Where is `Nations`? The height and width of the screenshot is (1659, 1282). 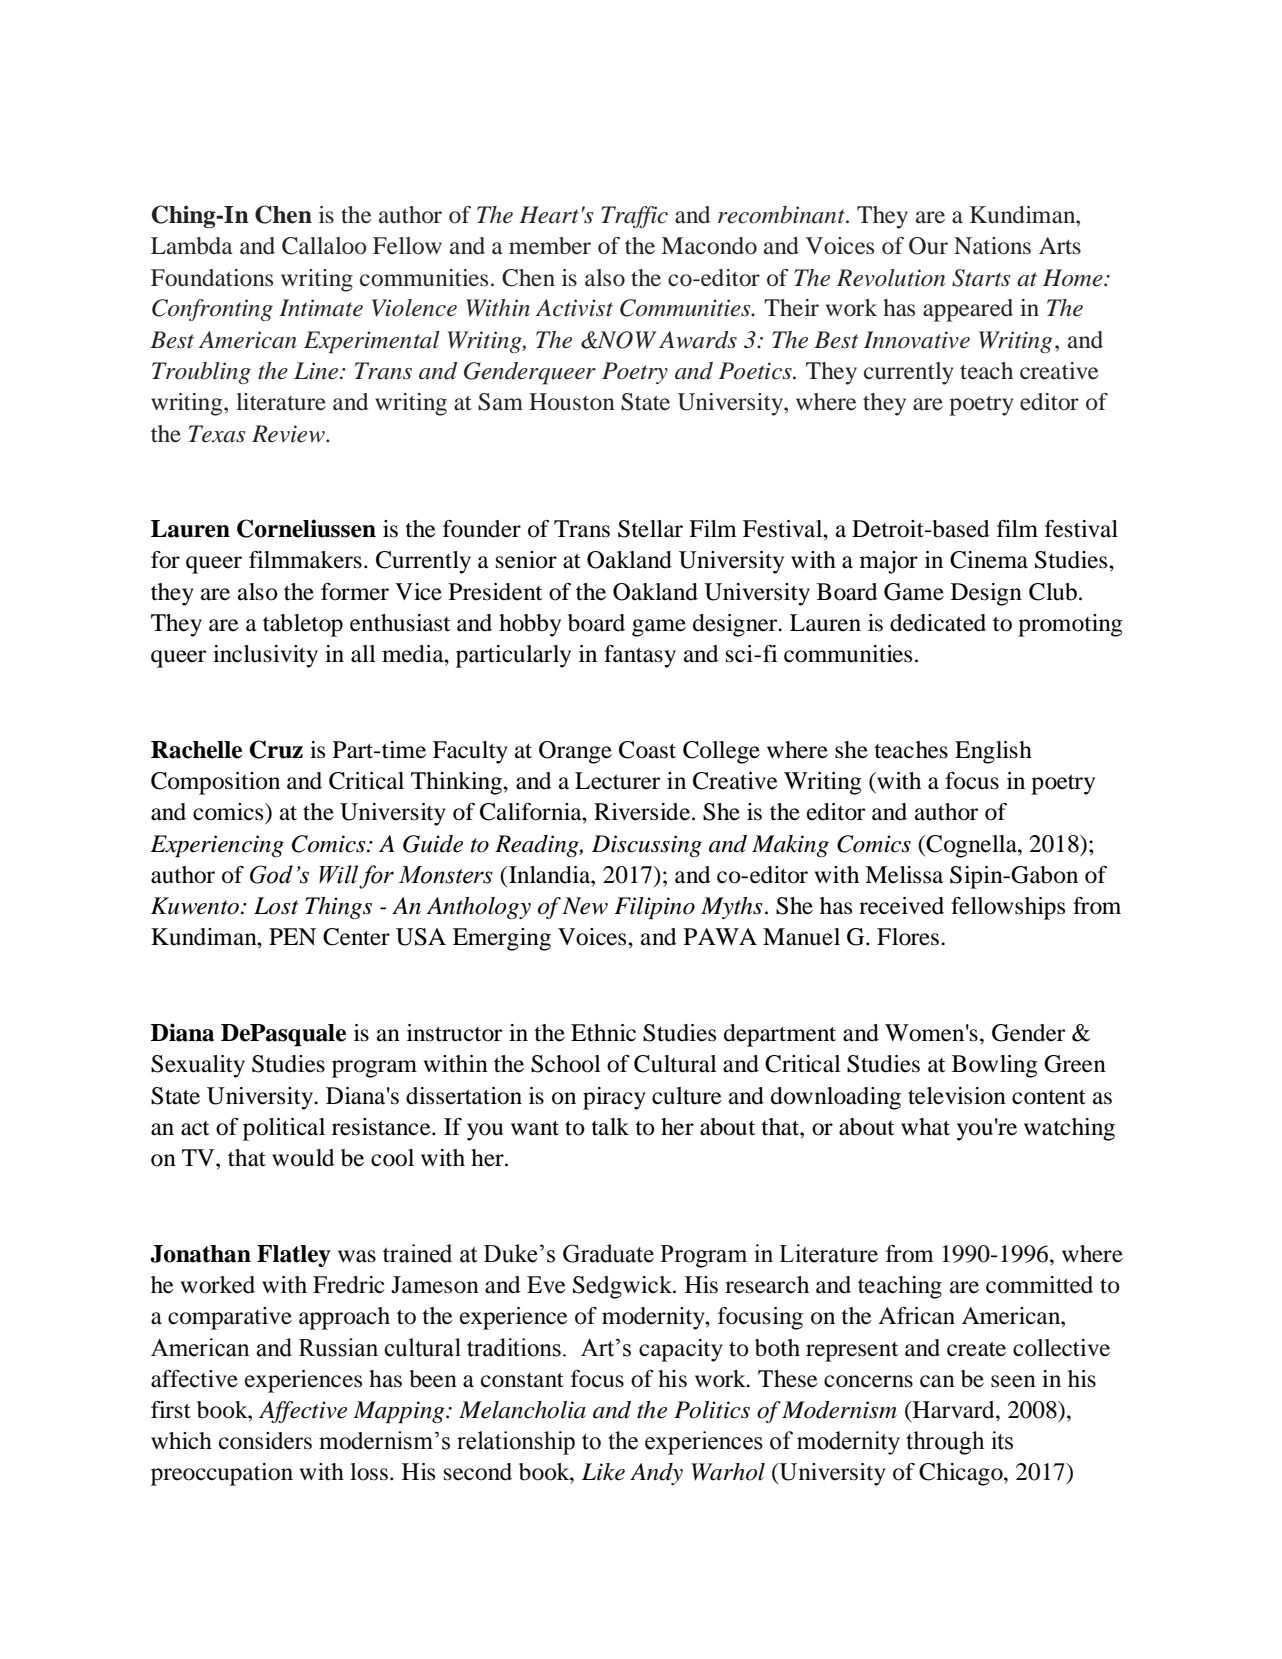 Nations is located at coordinates (992, 246).
